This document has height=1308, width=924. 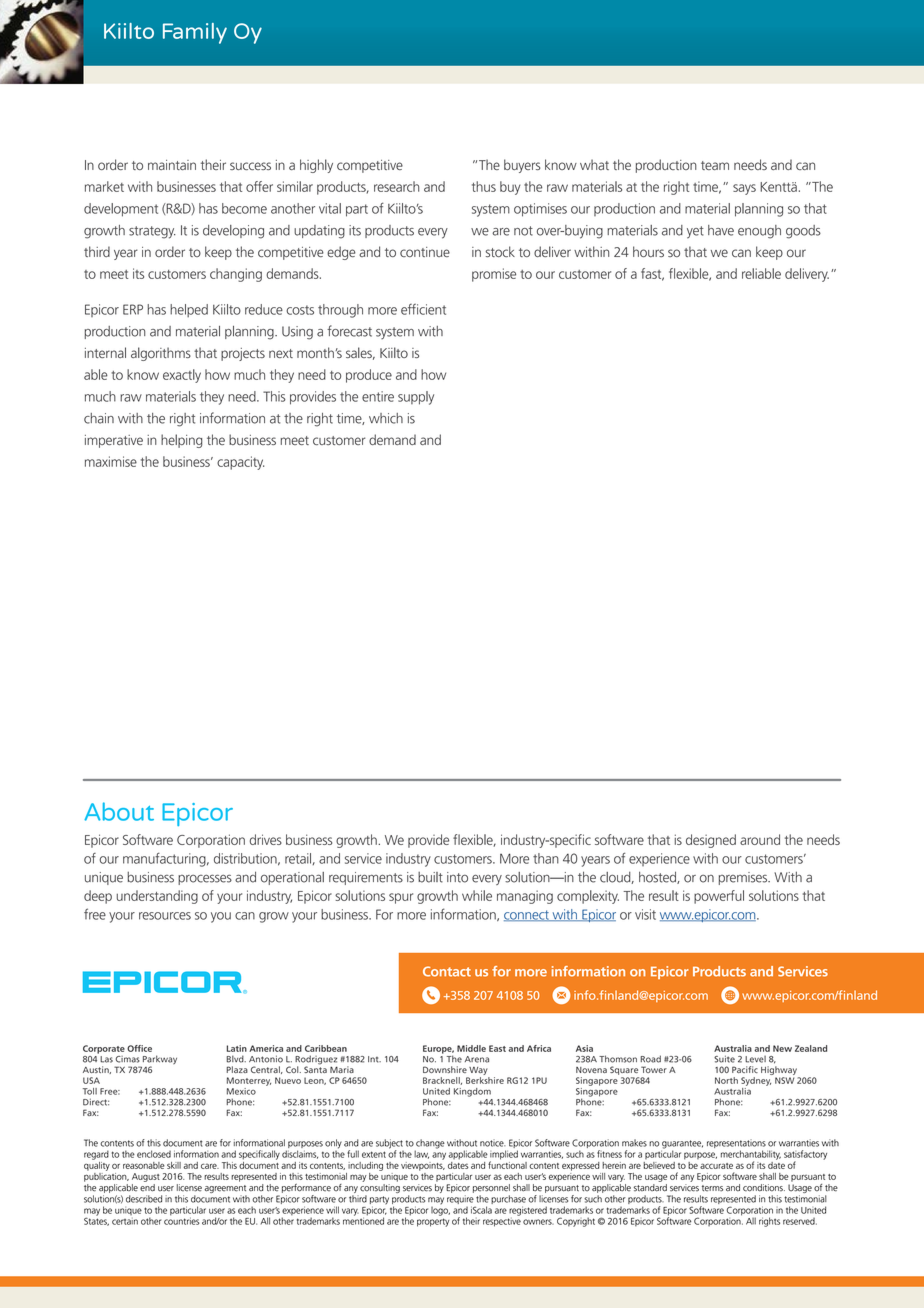 What do you see at coordinates (195, 33) in the document?
I see `Family` at bounding box center [195, 33].
